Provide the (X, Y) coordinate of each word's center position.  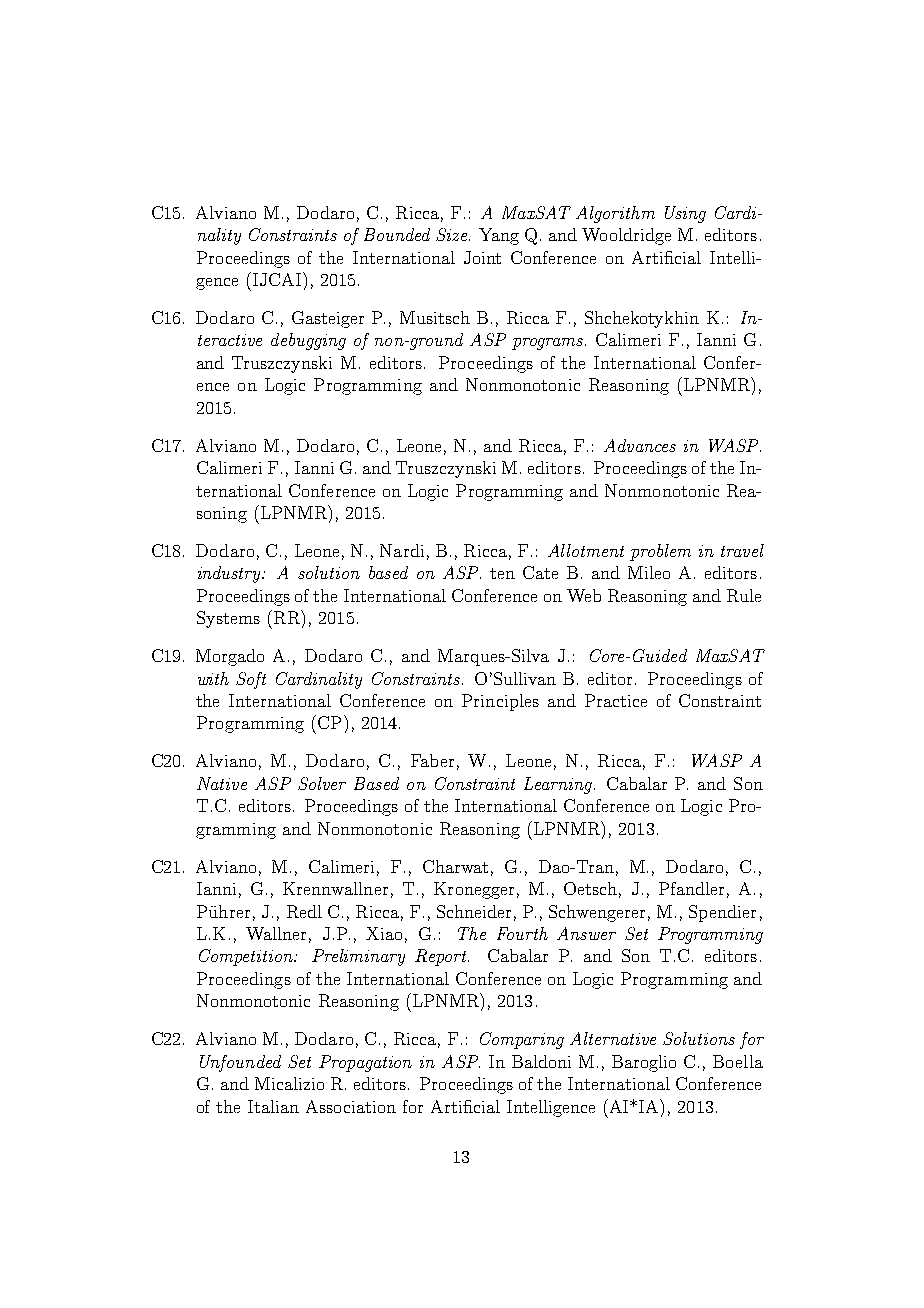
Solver (322, 783)
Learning (559, 785)
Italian (273, 1106)
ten (502, 573)
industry (231, 574)
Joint (482, 257)
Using (685, 214)
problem (660, 552)
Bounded (397, 234)
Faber (432, 760)
